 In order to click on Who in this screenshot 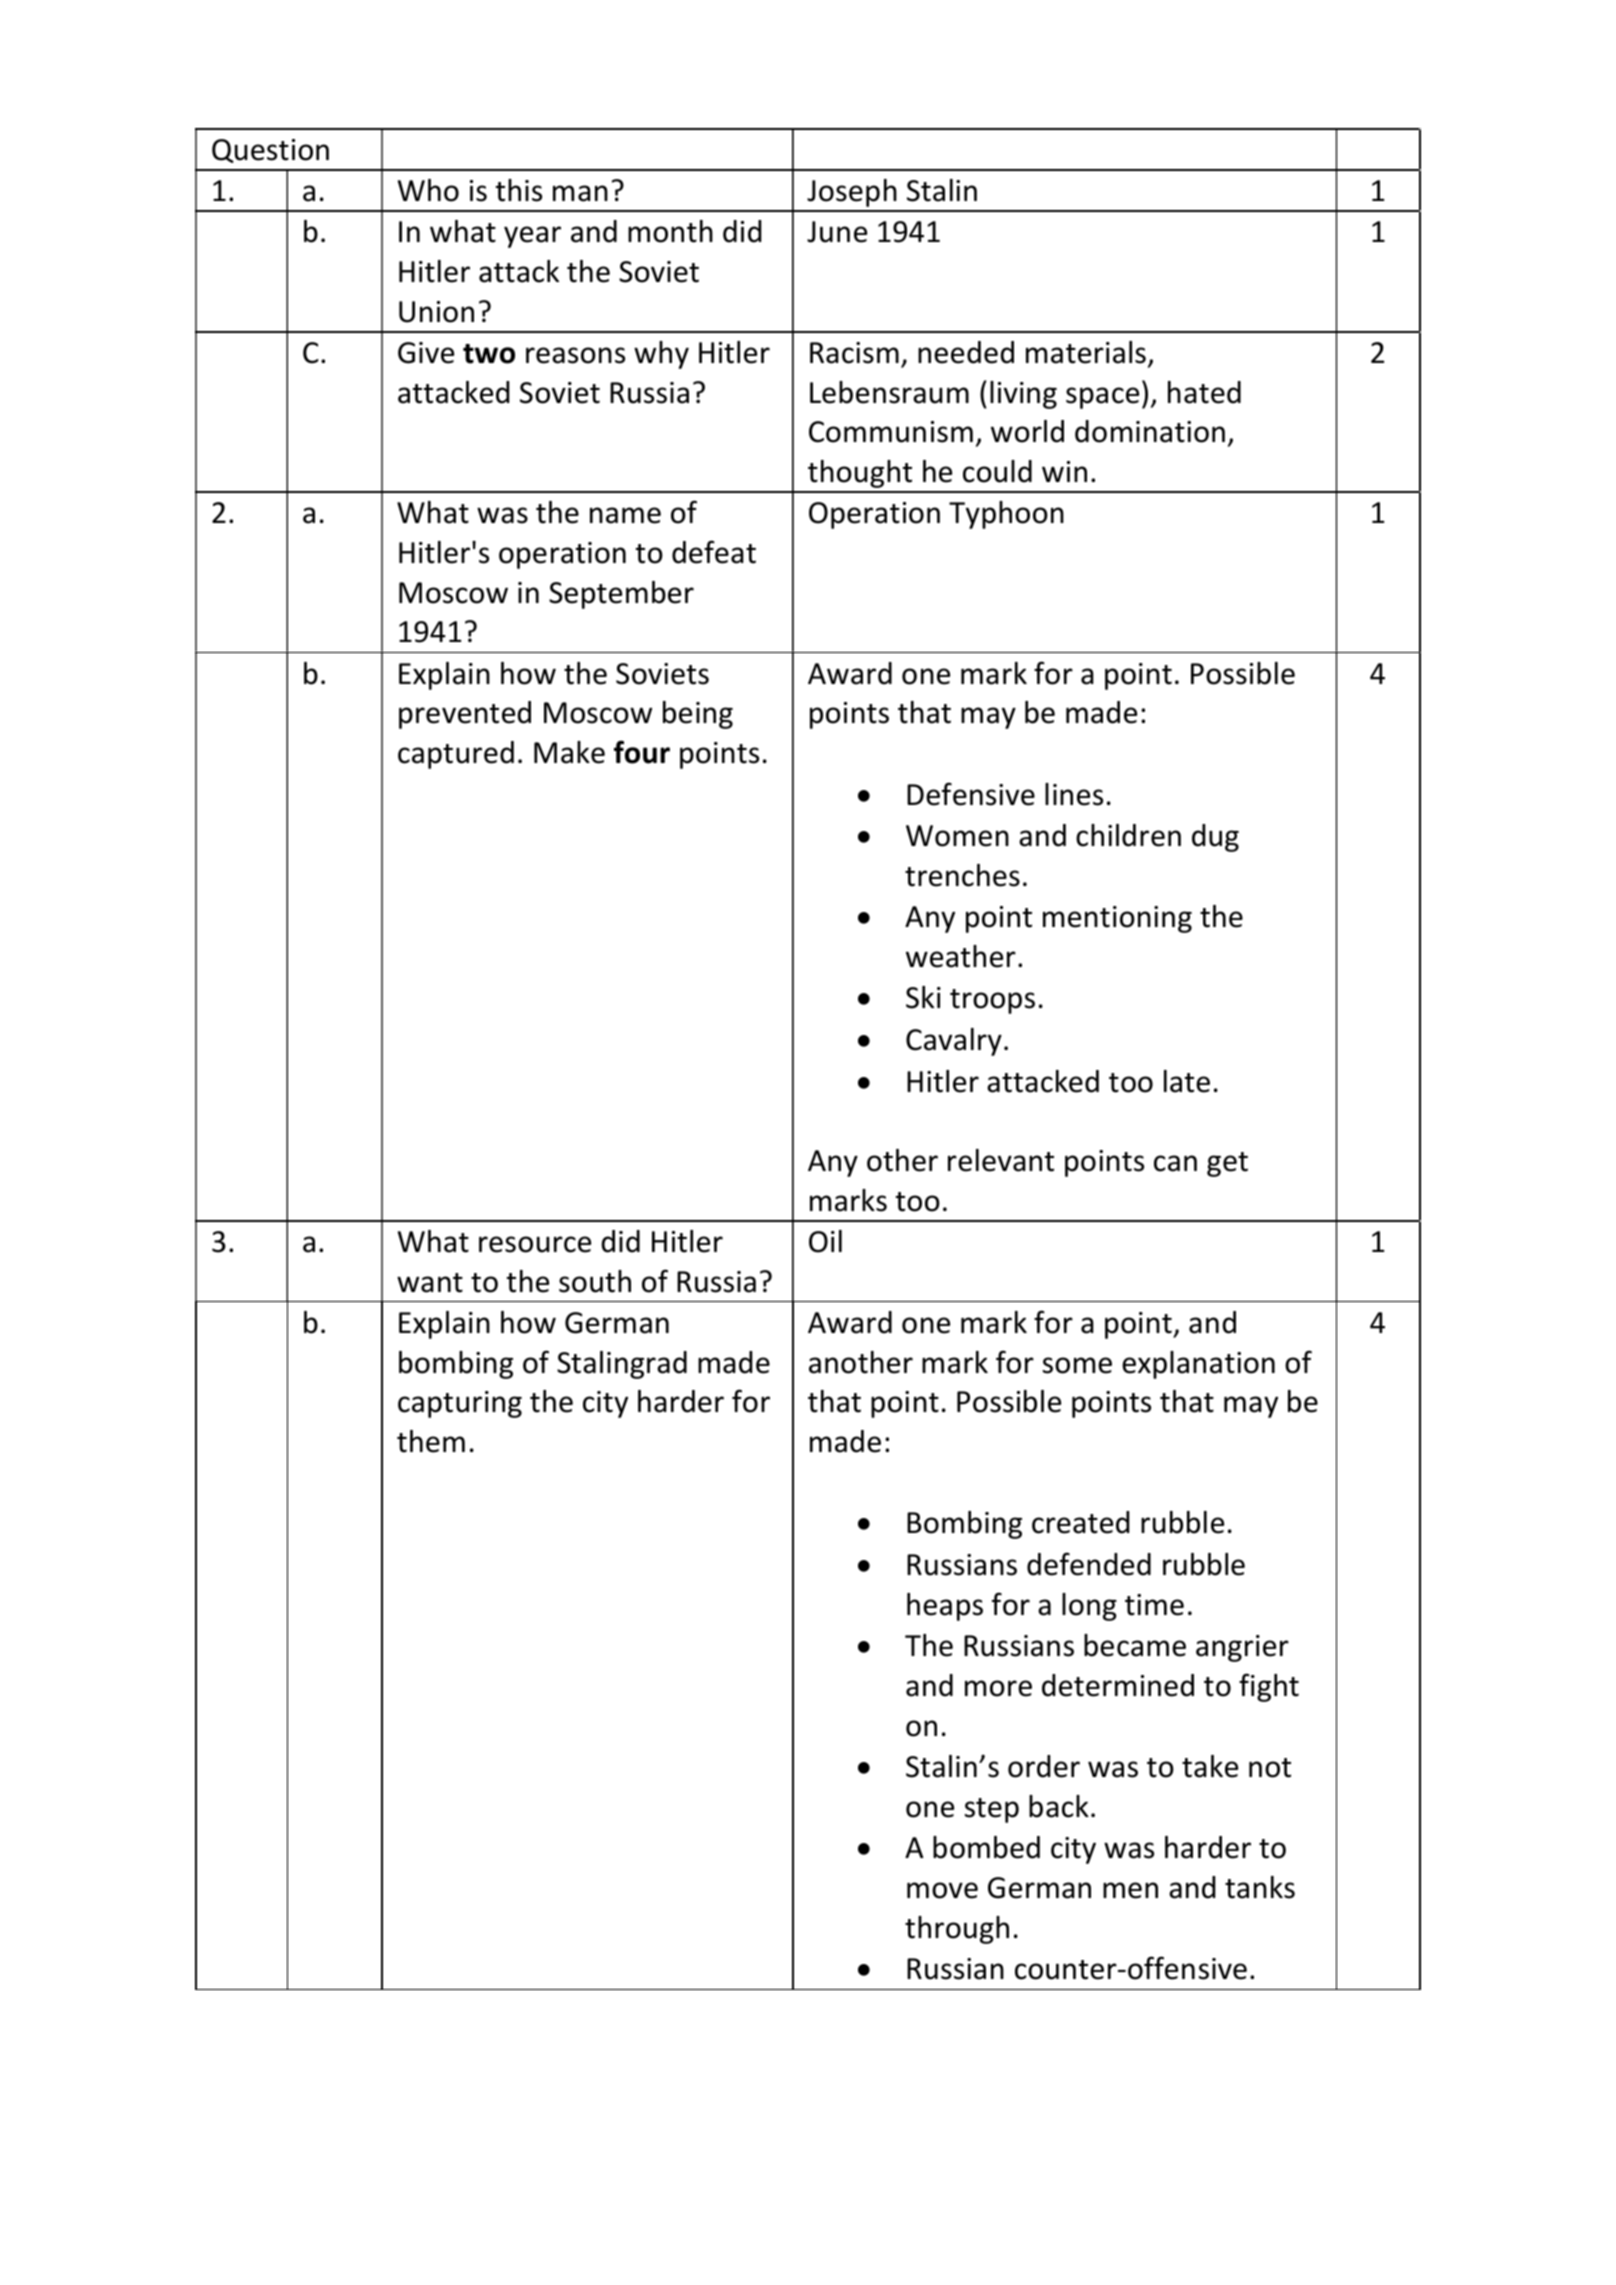, I will do `click(428, 190)`.
